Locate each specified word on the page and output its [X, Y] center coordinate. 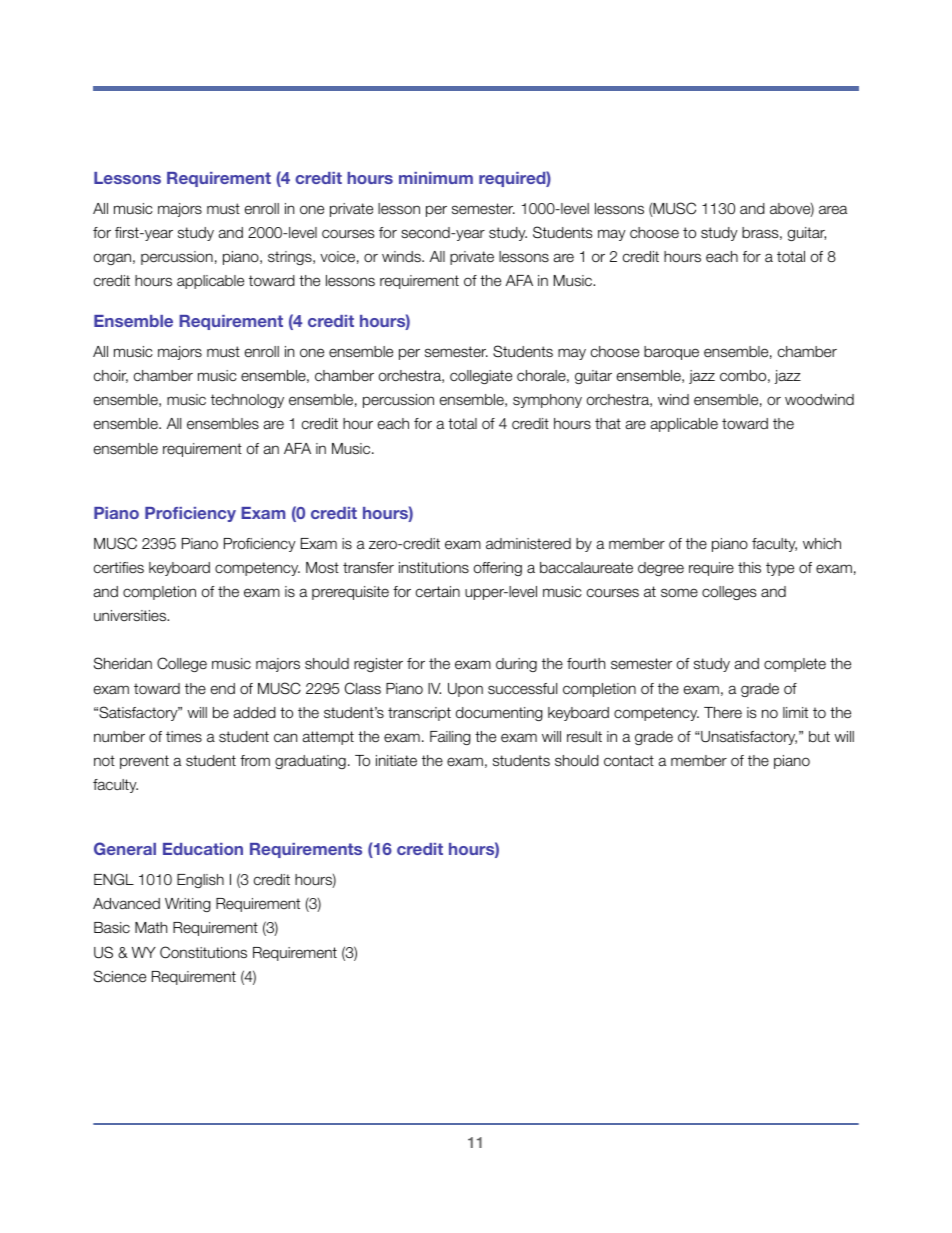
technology [247, 401]
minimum [436, 178]
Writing [188, 905]
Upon [465, 690]
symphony [547, 401]
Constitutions [203, 952]
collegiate [481, 377]
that [608, 423]
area [833, 209]
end [223, 688]
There [723, 712]
